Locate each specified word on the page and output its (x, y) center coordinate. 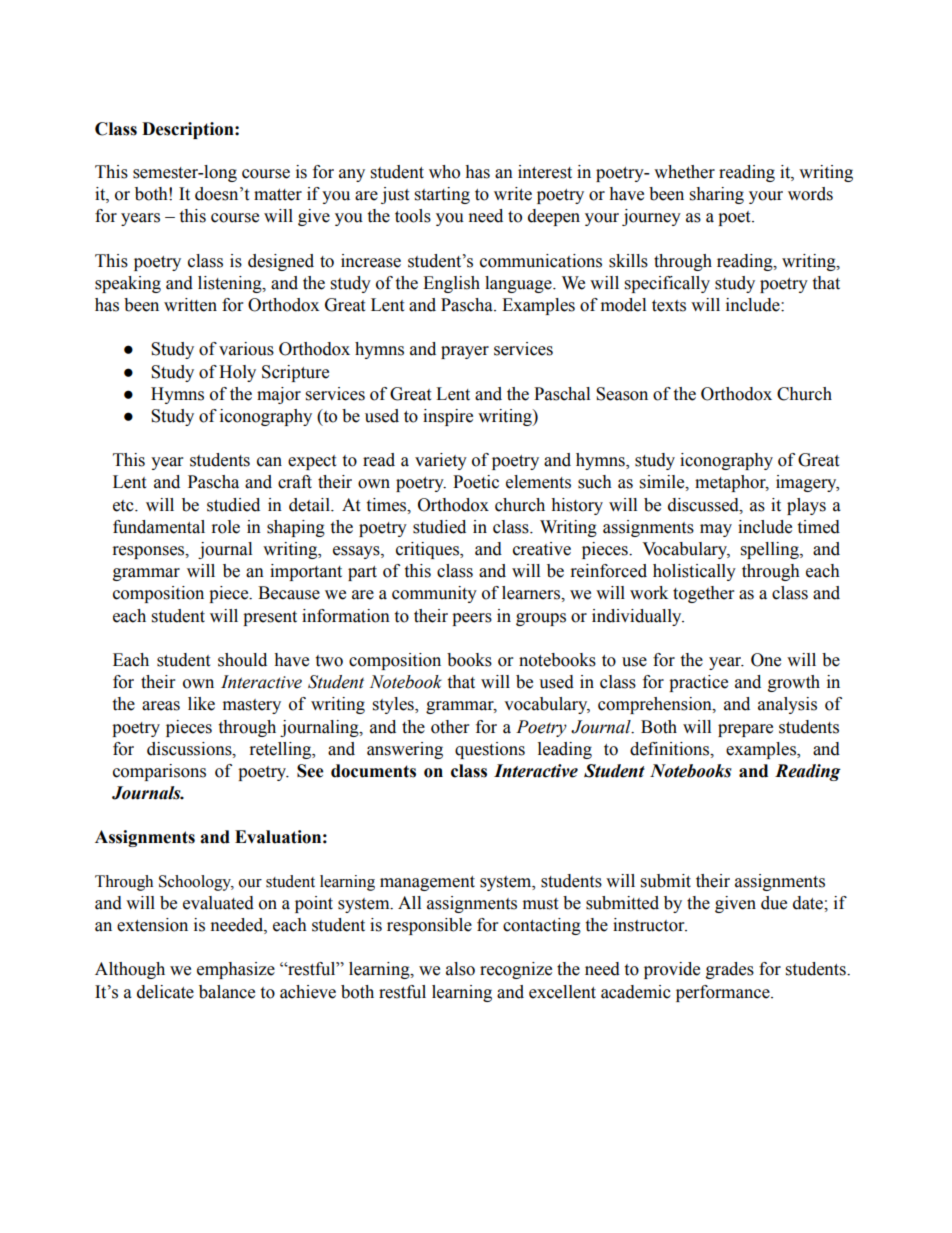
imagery (807, 483)
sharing (717, 195)
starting (442, 195)
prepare (745, 730)
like (201, 704)
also (460, 969)
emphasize (236, 970)
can (269, 462)
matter (278, 195)
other (450, 727)
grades (730, 970)
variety (441, 461)
